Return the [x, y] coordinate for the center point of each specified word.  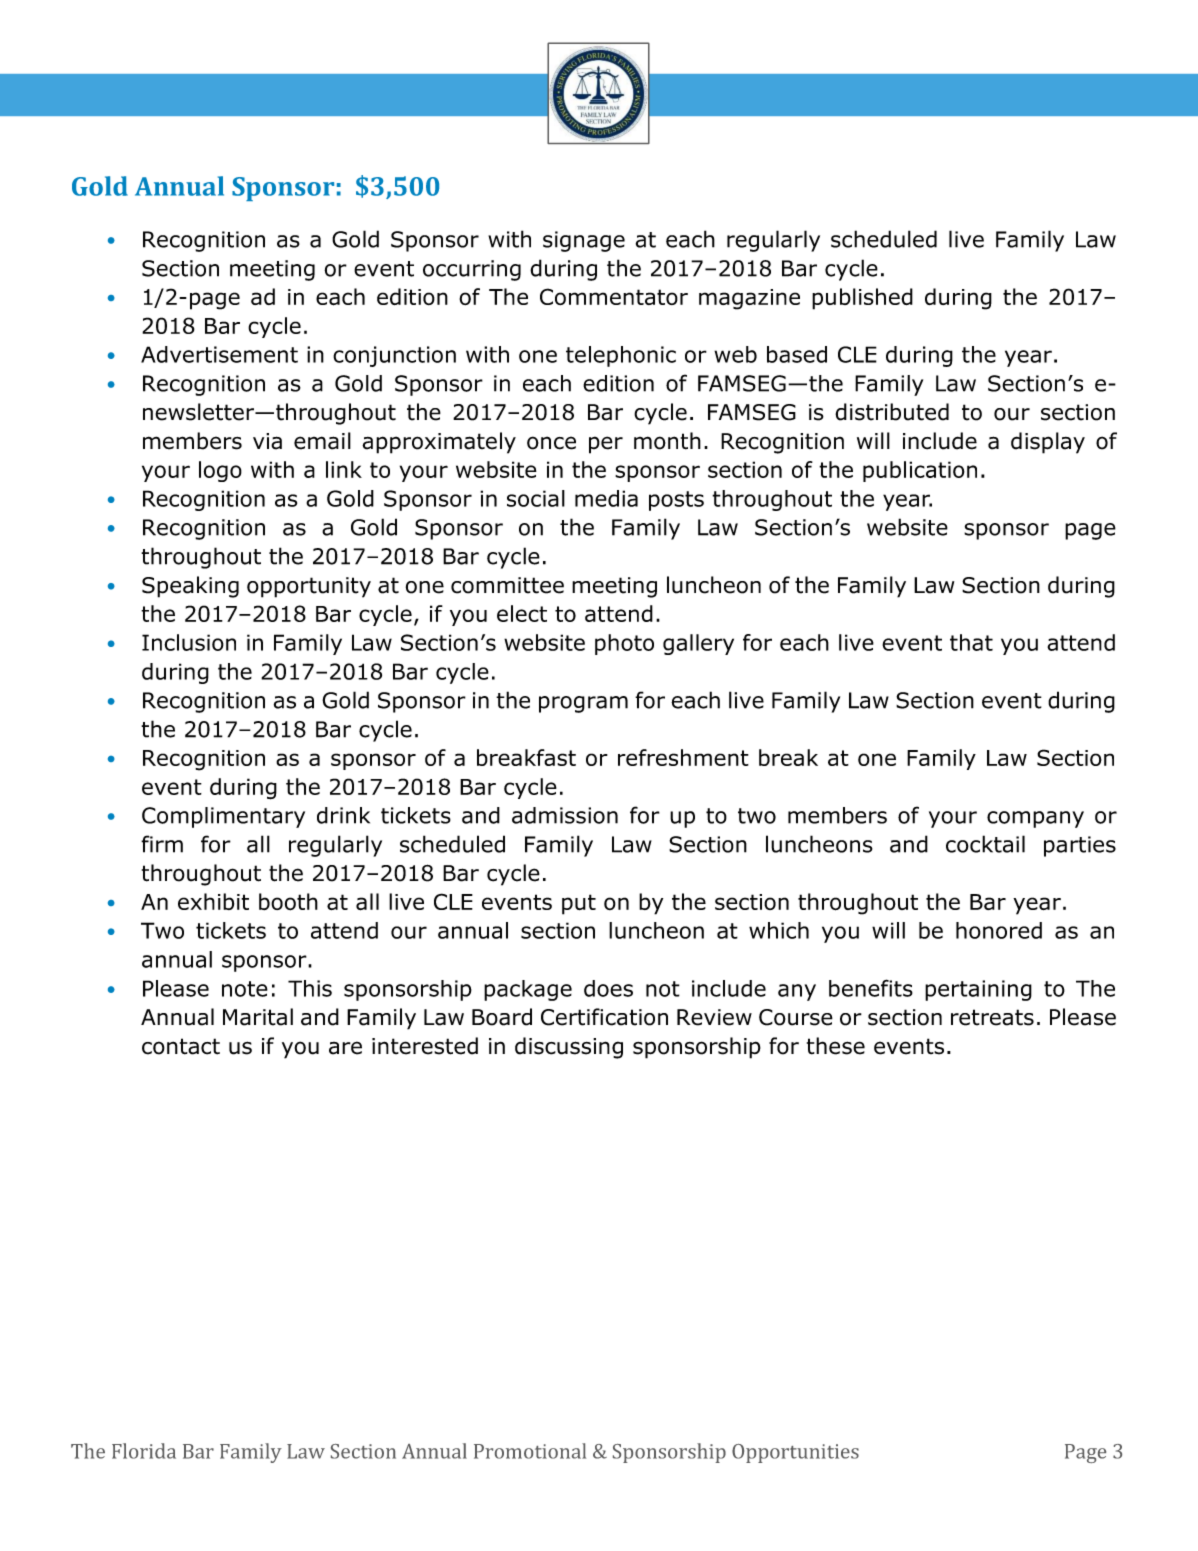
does [608, 988]
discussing [569, 1048]
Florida [144, 1451]
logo [220, 471]
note [245, 989]
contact [181, 1046]
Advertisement [219, 354]
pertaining [978, 990]
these [836, 1046]
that [971, 642]
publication [920, 471]
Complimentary [223, 817]
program [583, 704]
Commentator [614, 296]
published [862, 299]
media [606, 498]
